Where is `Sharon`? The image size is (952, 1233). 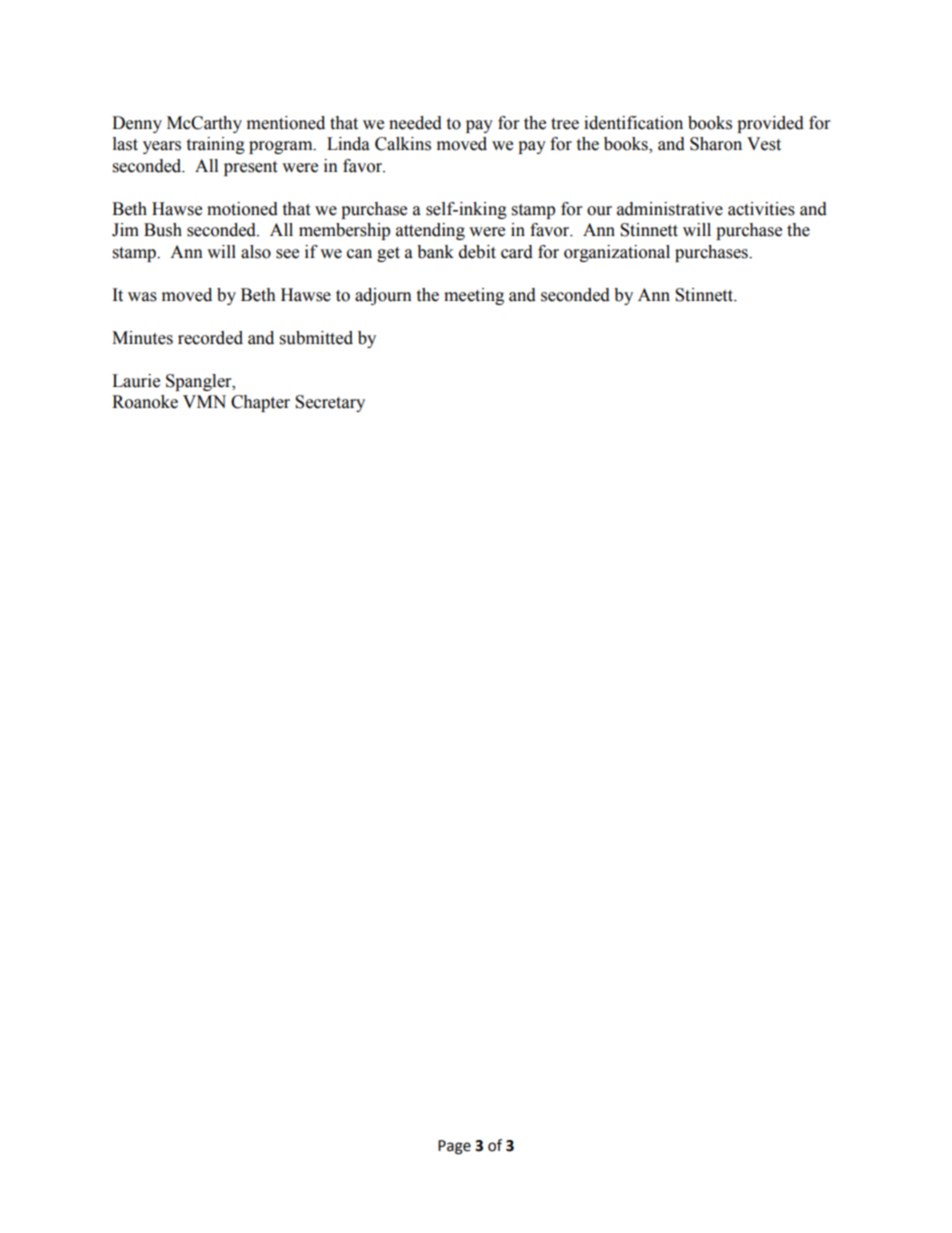
Sharon is located at coordinates (716, 144).
